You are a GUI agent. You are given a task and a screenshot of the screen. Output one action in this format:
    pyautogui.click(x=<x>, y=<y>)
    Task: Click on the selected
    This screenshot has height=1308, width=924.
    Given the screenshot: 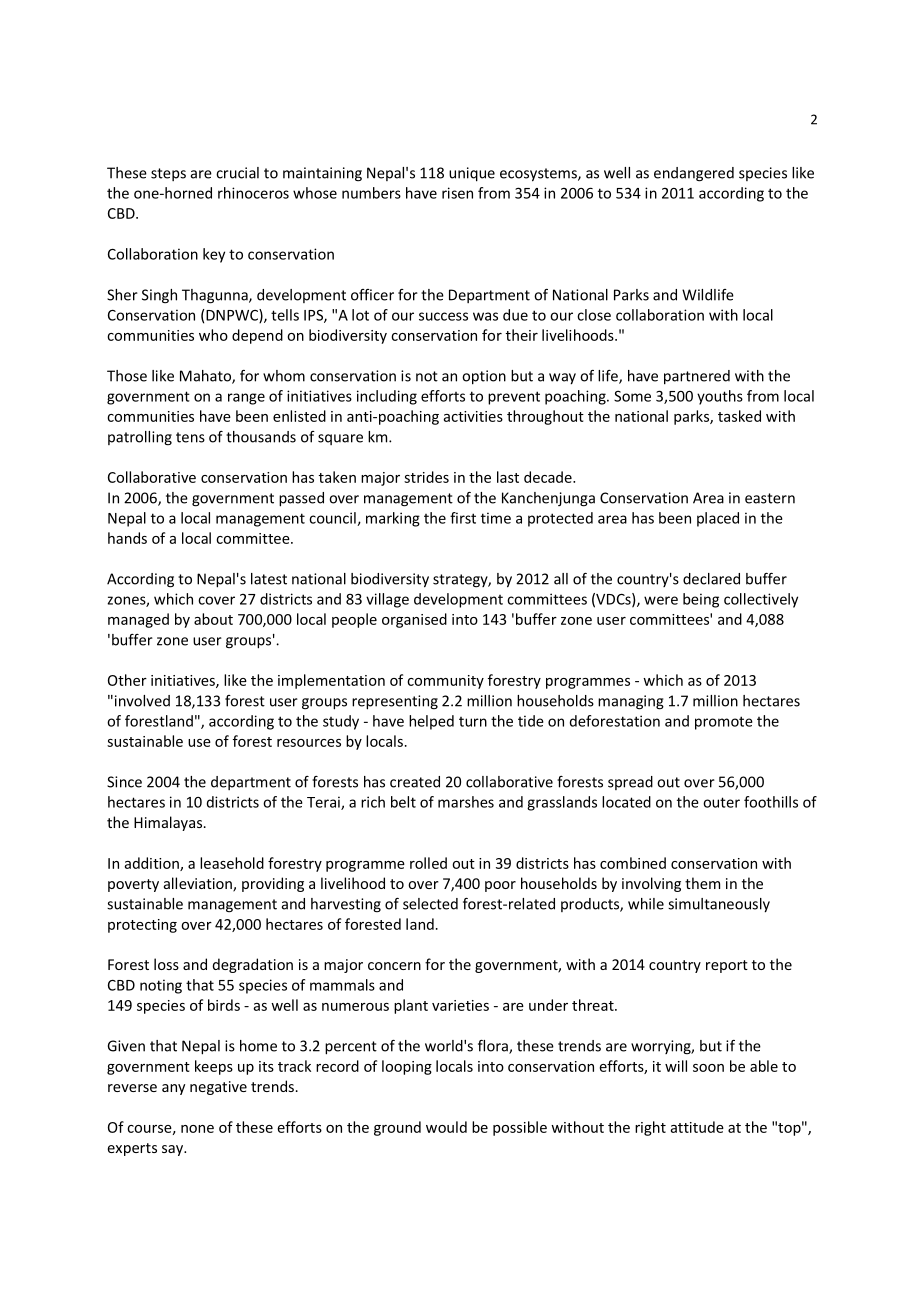 What is the action you would take?
    pyautogui.click(x=430, y=904)
